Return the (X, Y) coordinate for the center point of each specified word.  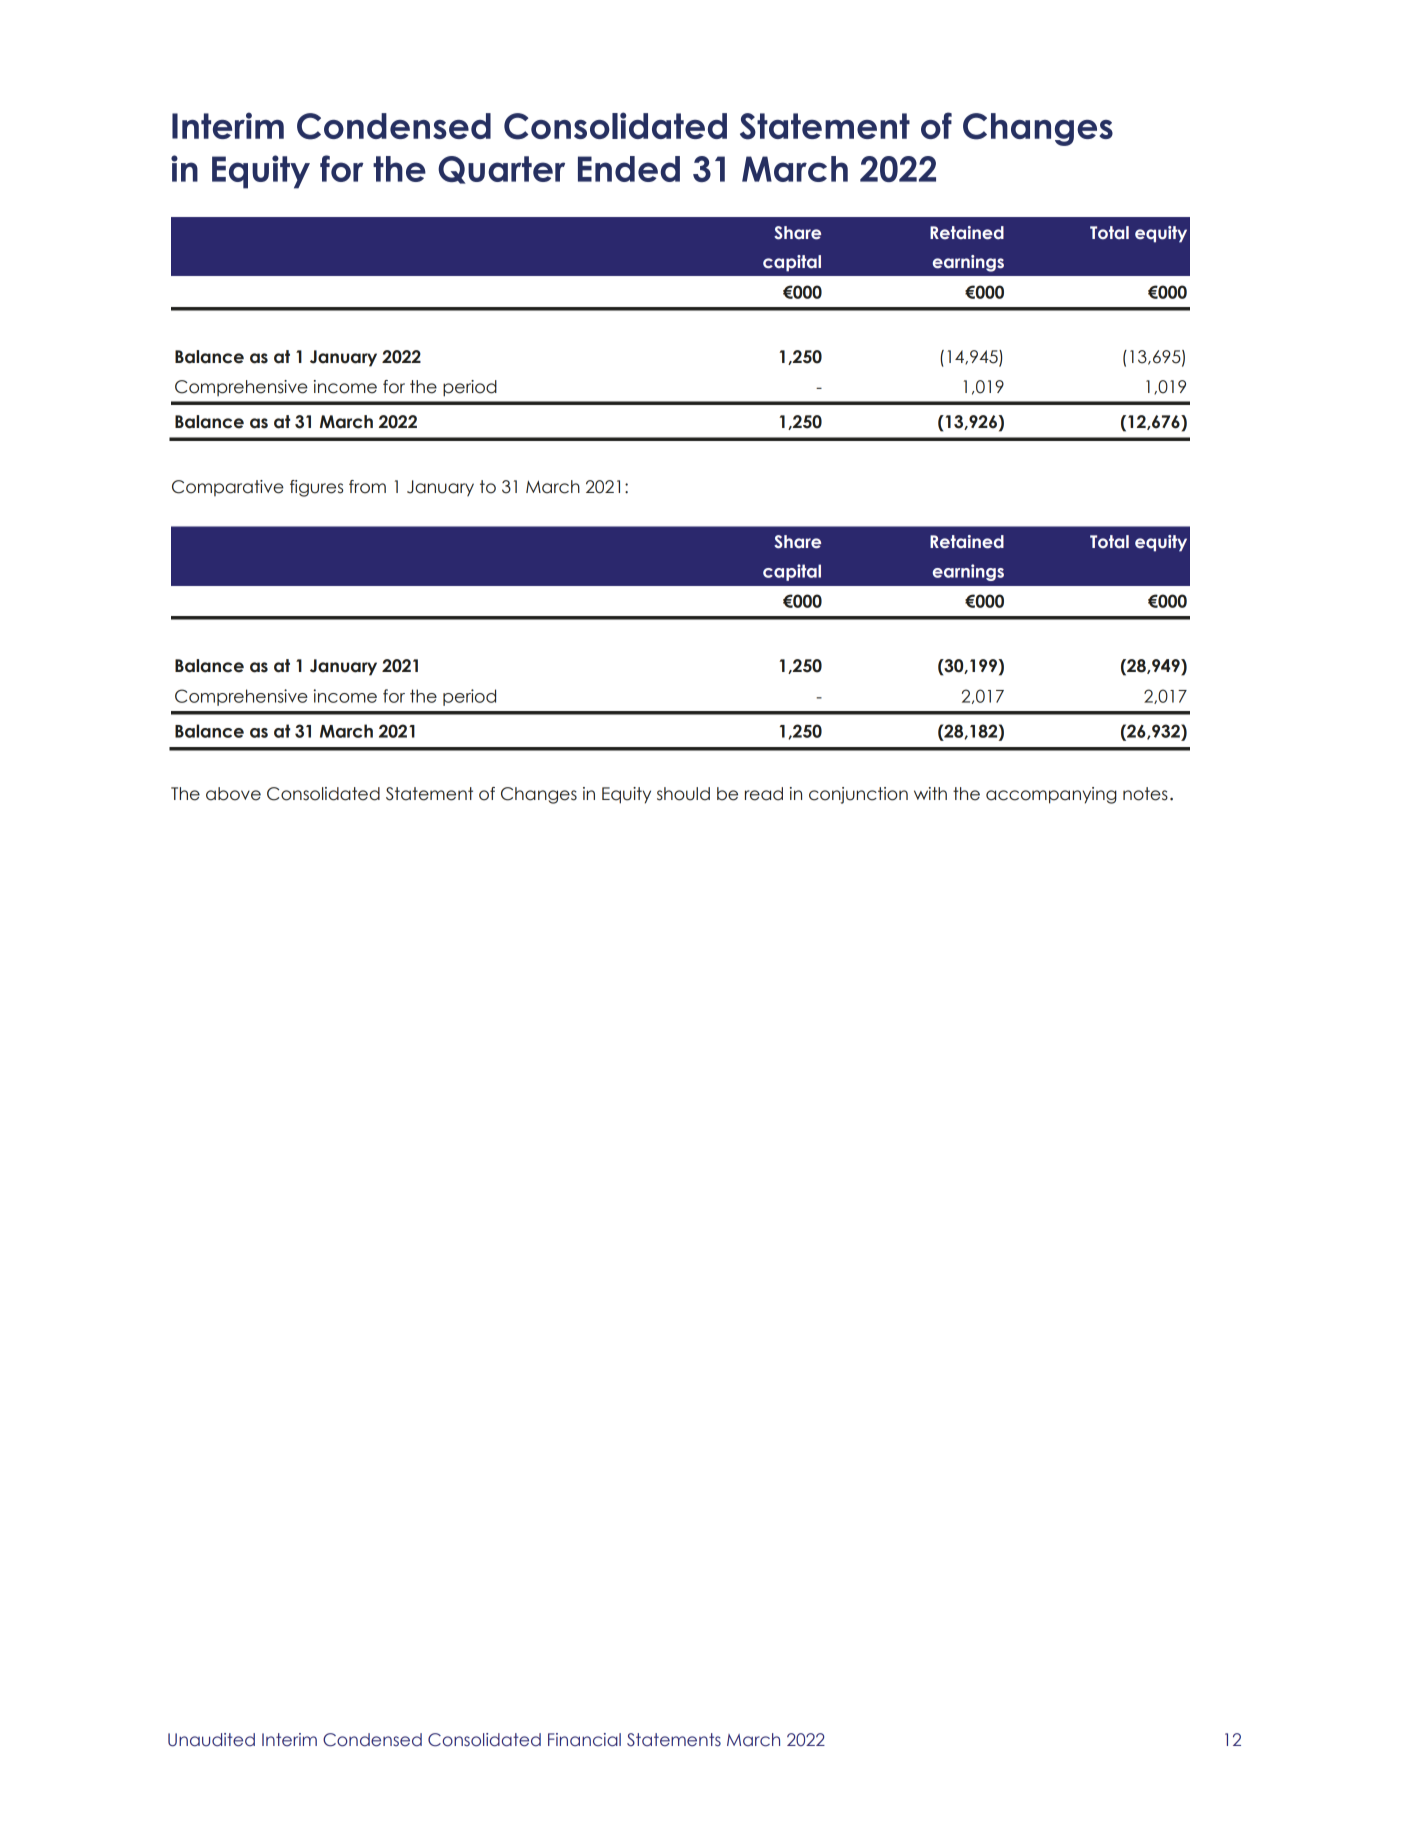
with (930, 793)
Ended (629, 169)
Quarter (501, 170)
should (683, 794)
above (233, 794)
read (764, 794)
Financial (584, 1740)
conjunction (858, 795)
